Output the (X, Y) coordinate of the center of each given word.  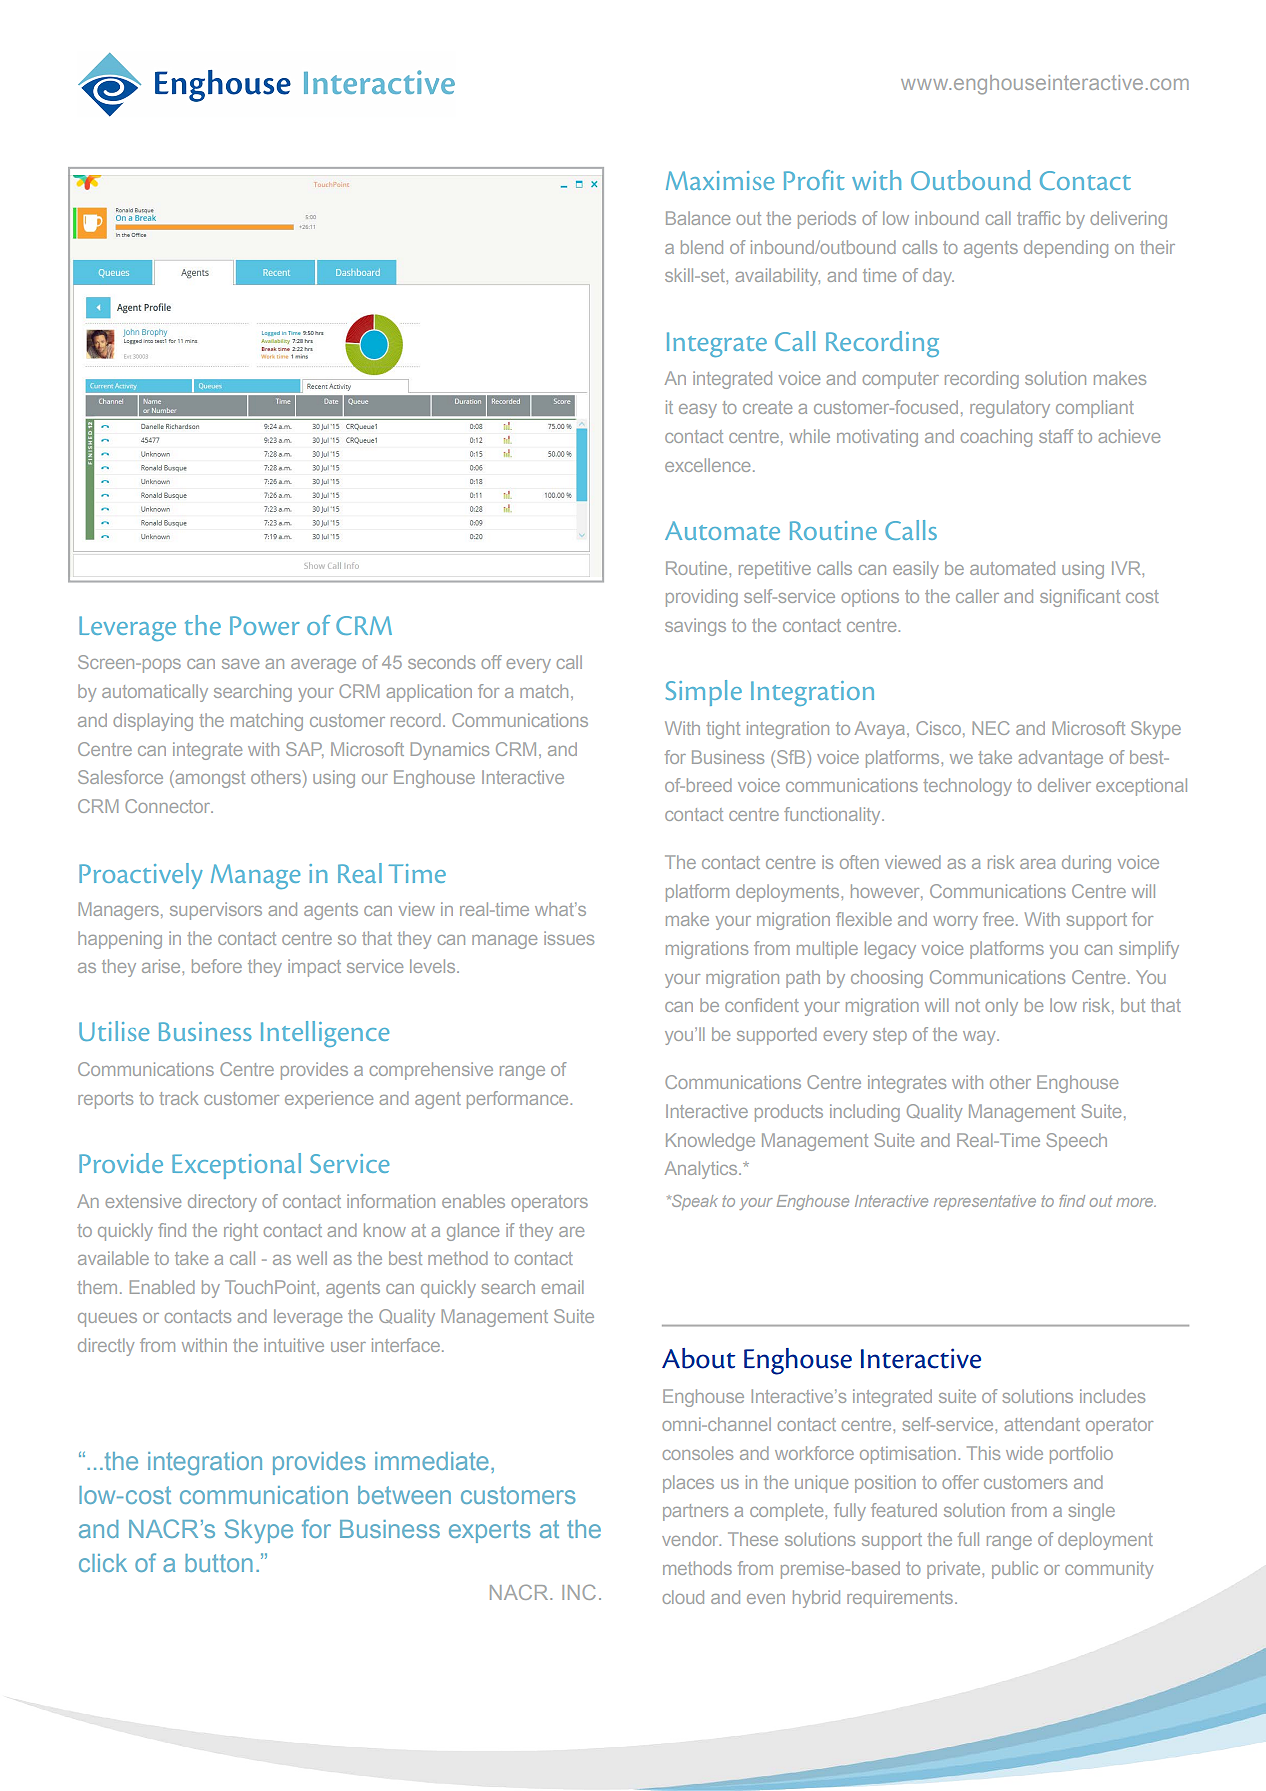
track (178, 1098)
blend (702, 247)
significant (1080, 598)
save (240, 664)
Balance (698, 218)
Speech (1076, 1142)
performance (519, 1100)
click (103, 1563)
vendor (691, 1539)
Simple (704, 693)
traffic (1038, 218)
